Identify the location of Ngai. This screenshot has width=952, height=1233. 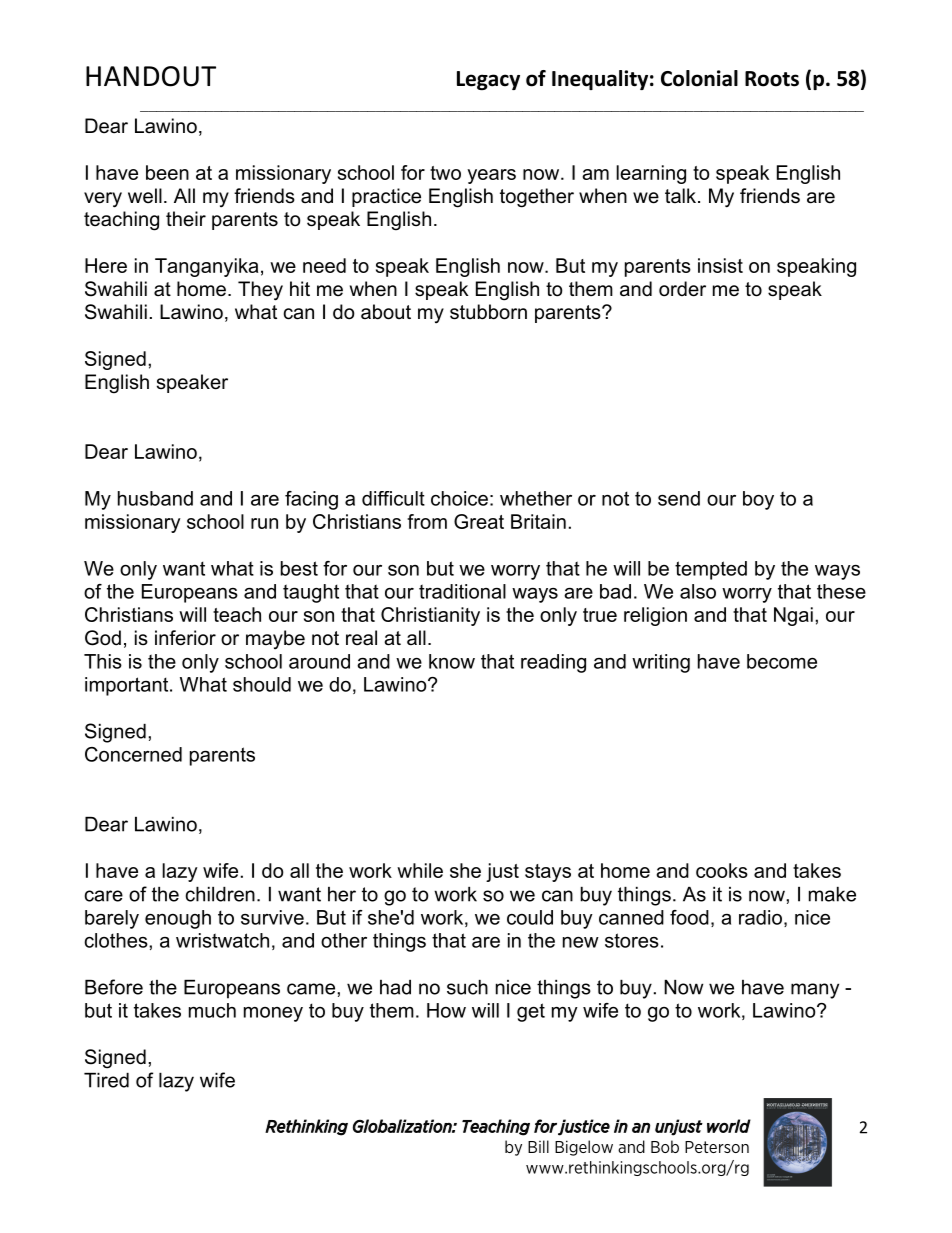
(793, 616).
